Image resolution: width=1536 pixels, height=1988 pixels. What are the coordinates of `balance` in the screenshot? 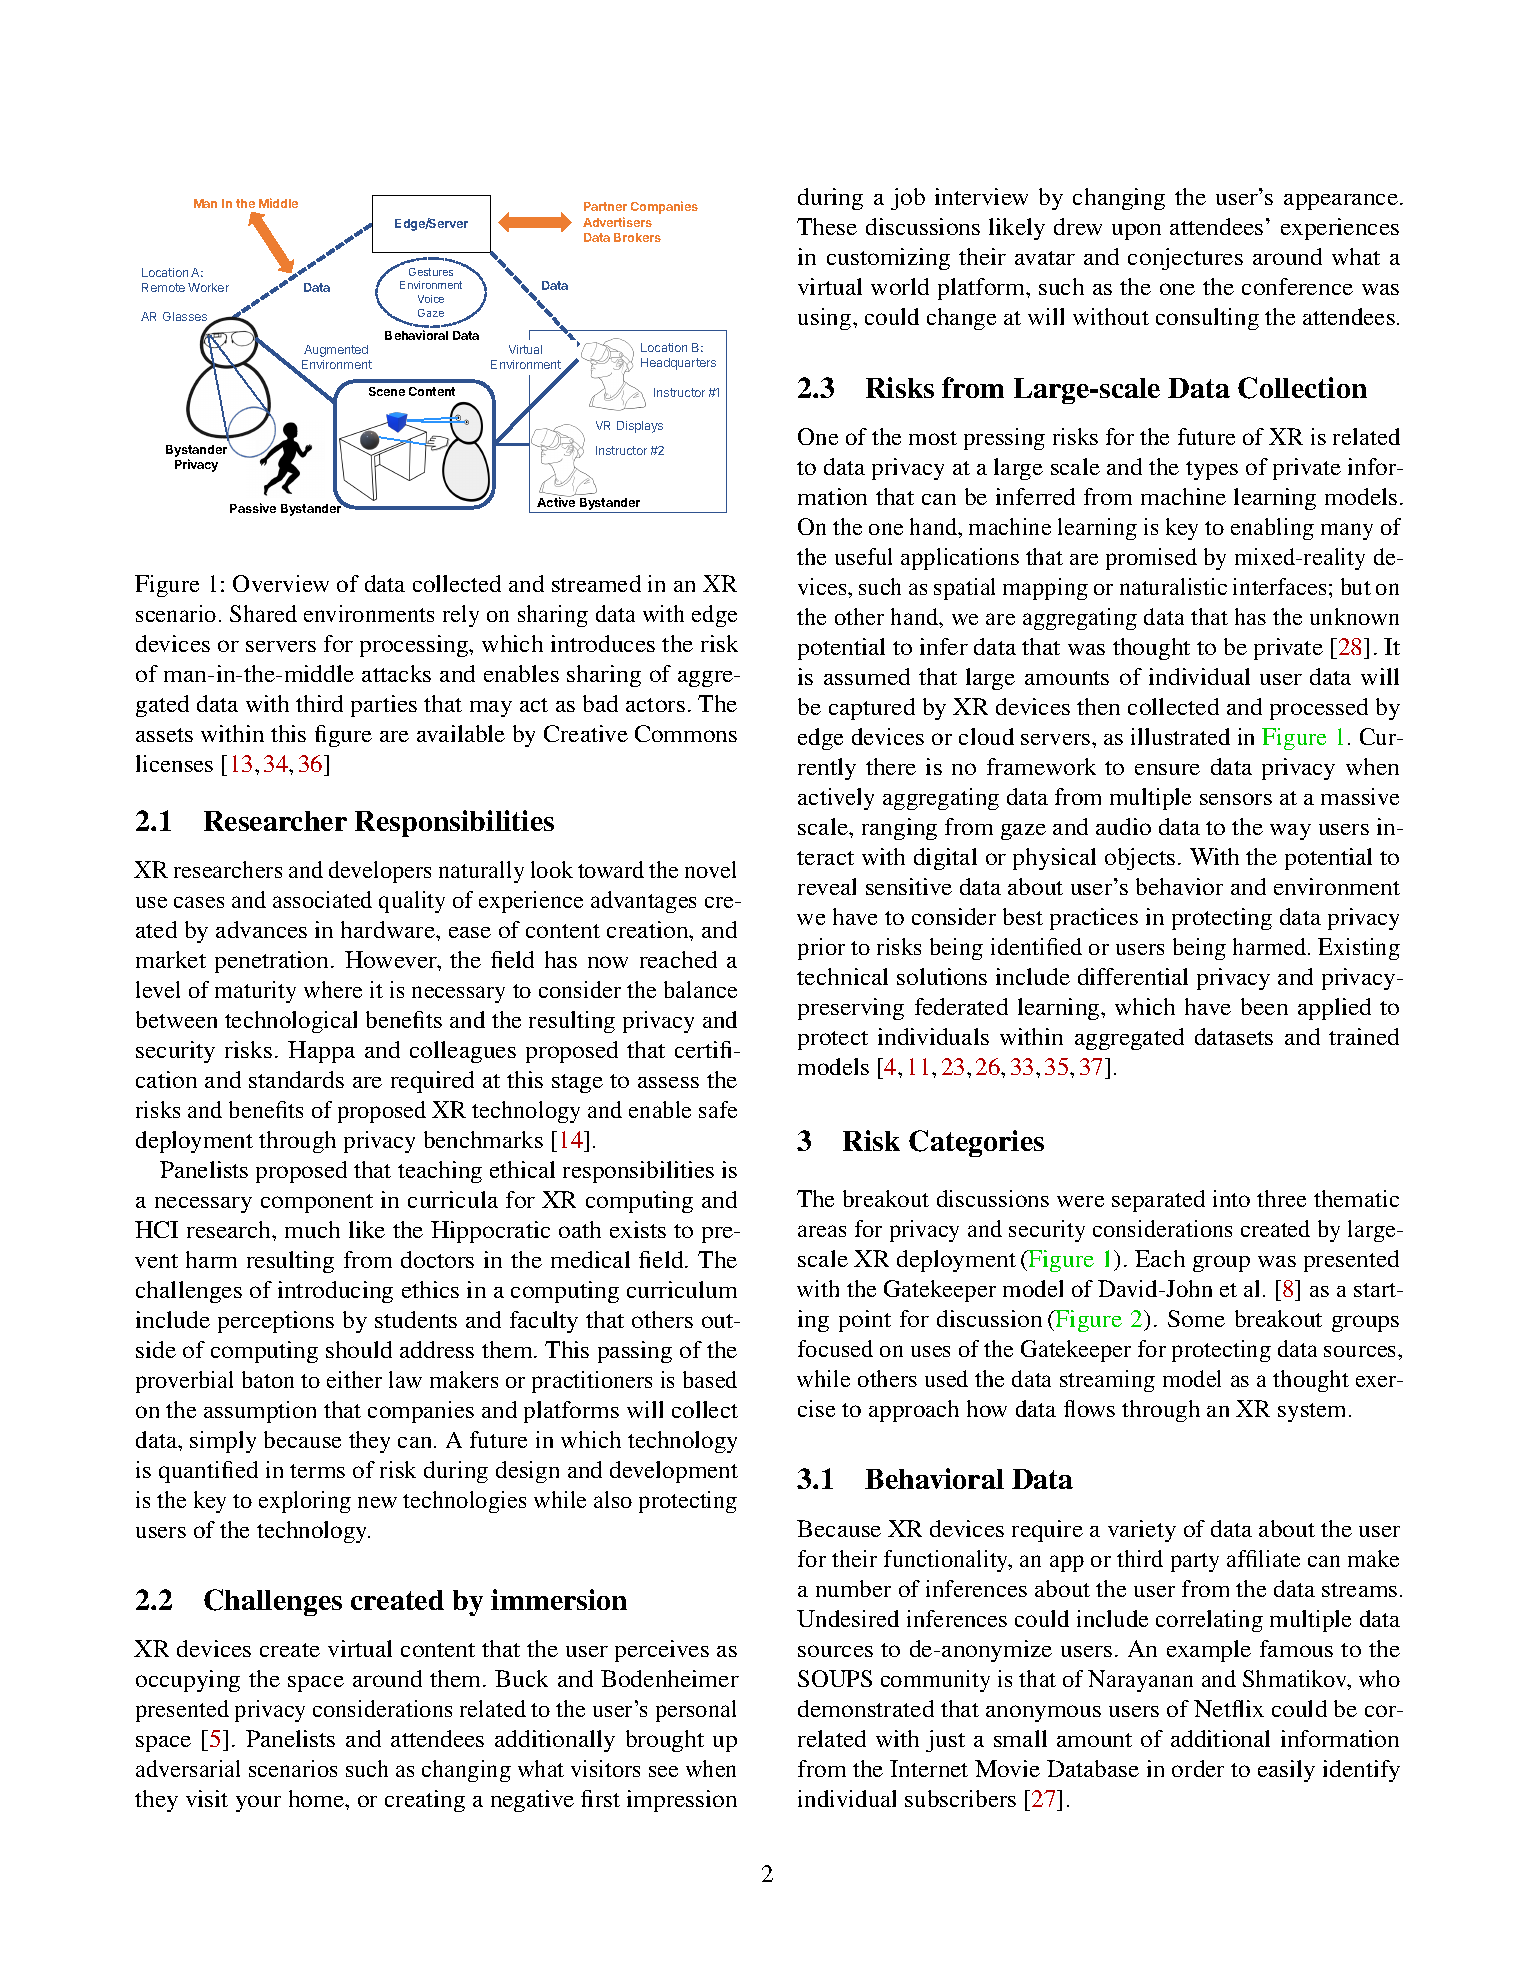 It's located at (700, 989).
